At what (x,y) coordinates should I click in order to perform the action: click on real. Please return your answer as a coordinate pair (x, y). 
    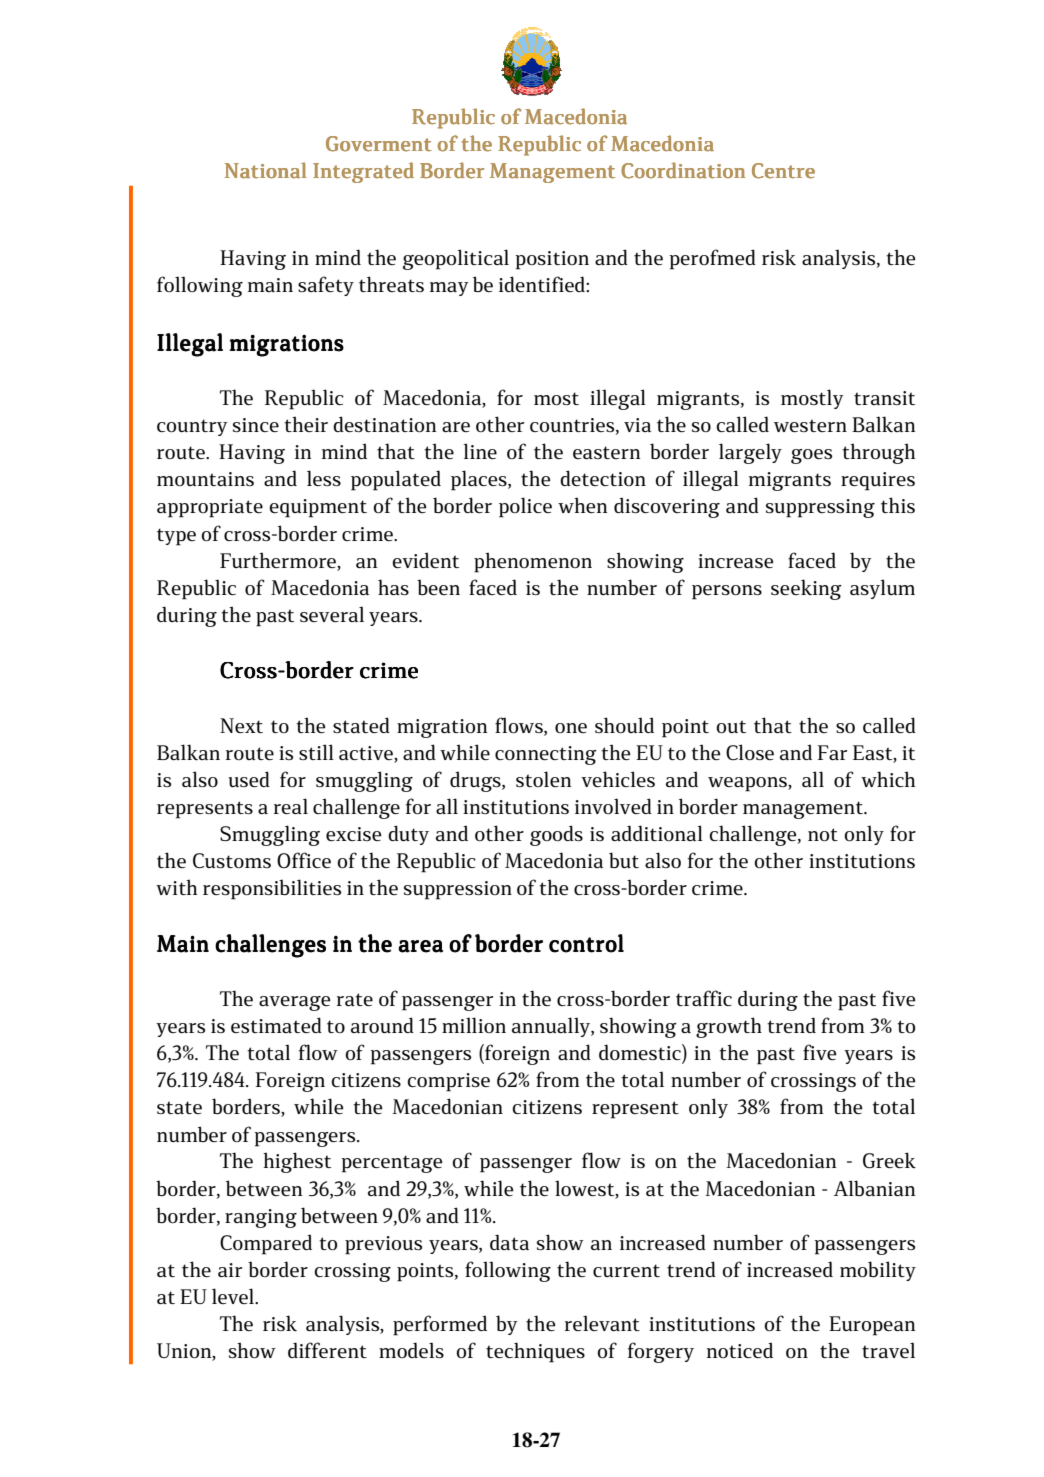
    Looking at the image, I should click on (291, 806).
